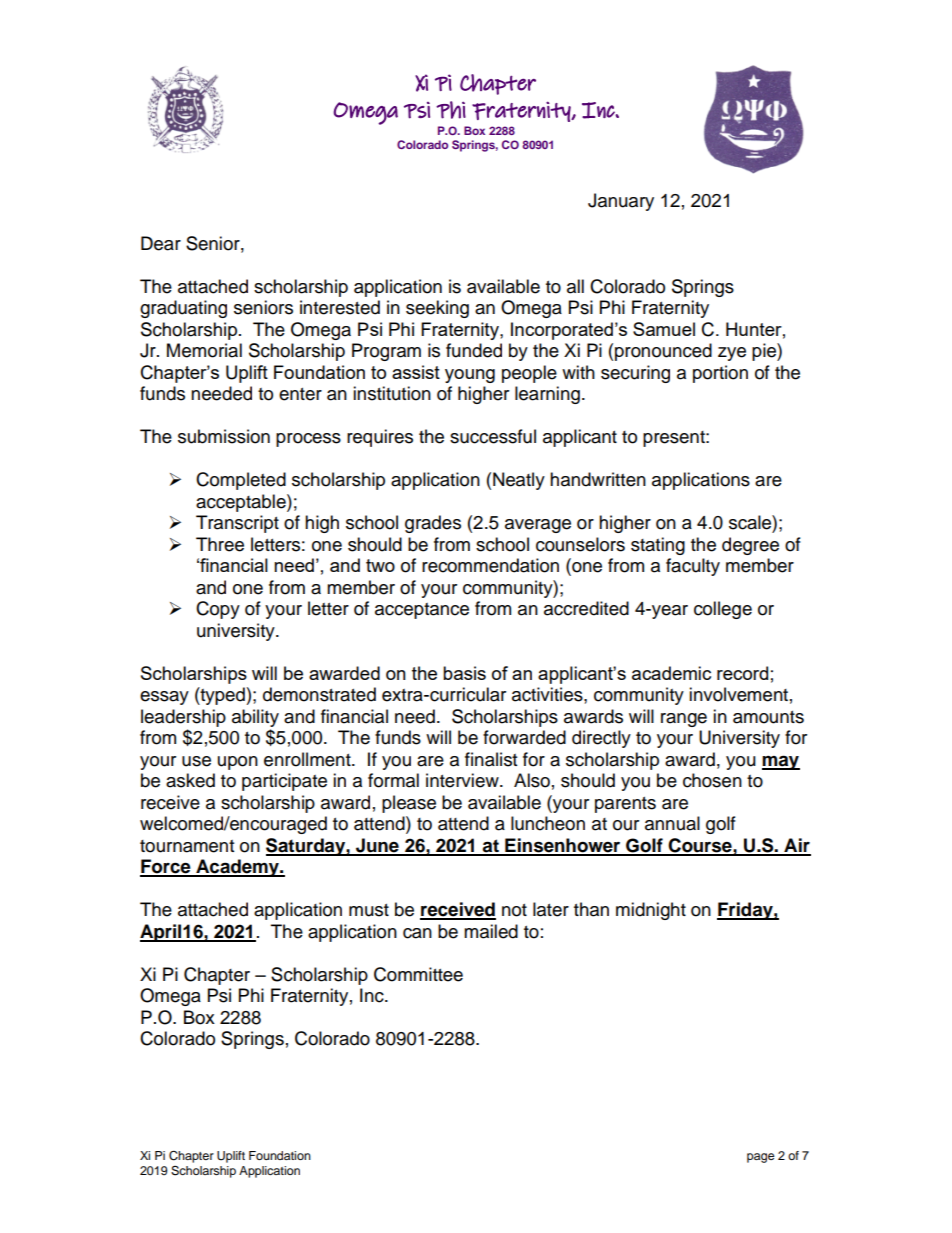 The height and width of the screenshot is (1233, 952). I want to click on Committee, so click(418, 974).
